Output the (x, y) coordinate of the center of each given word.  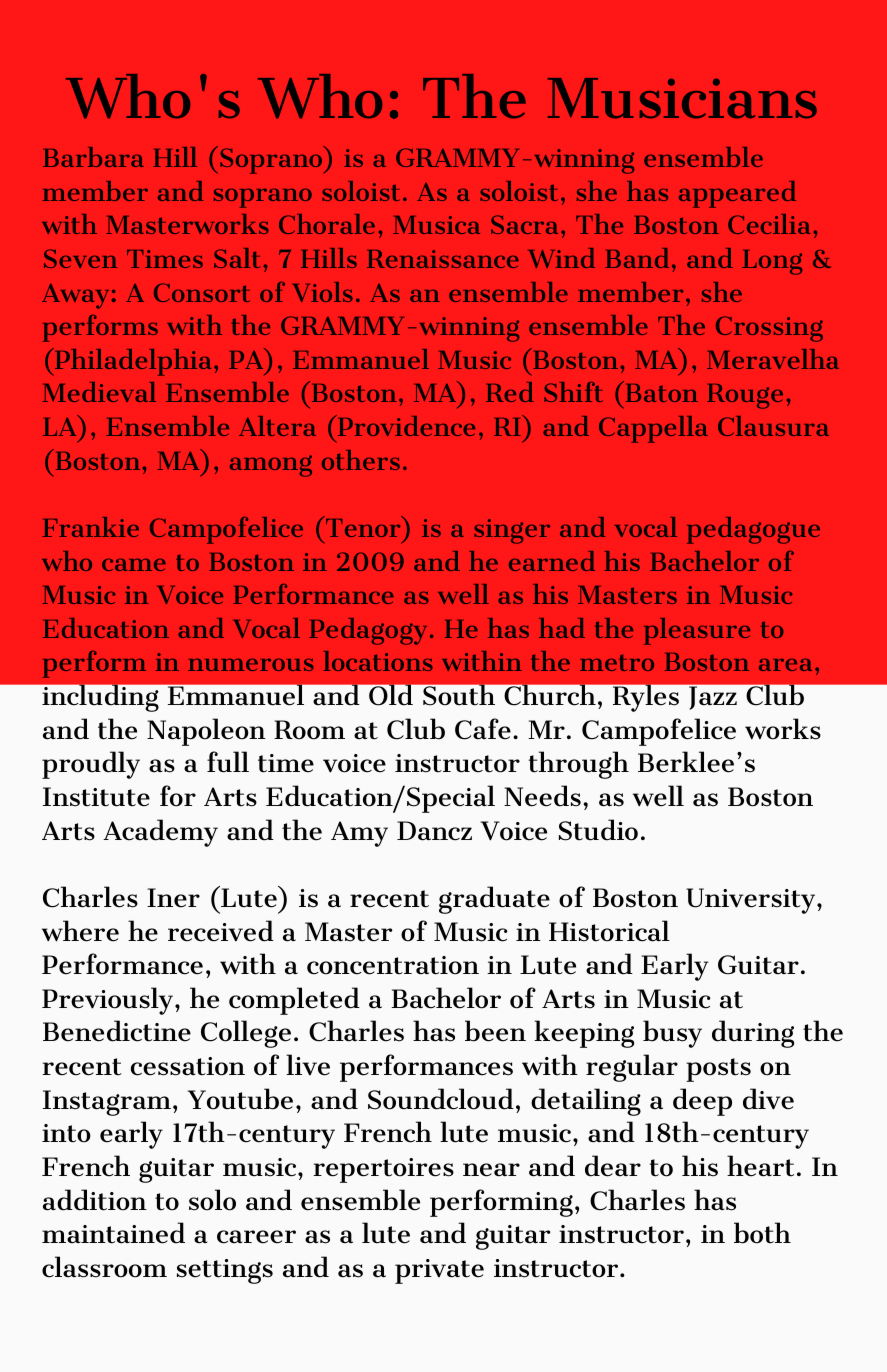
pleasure (697, 631)
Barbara (93, 157)
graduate (494, 900)
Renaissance (443, 259)
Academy (160, 833)
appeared (737, 194)
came (134, 564)
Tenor (363, 526)
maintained (113, 1233)
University (752, 901)
